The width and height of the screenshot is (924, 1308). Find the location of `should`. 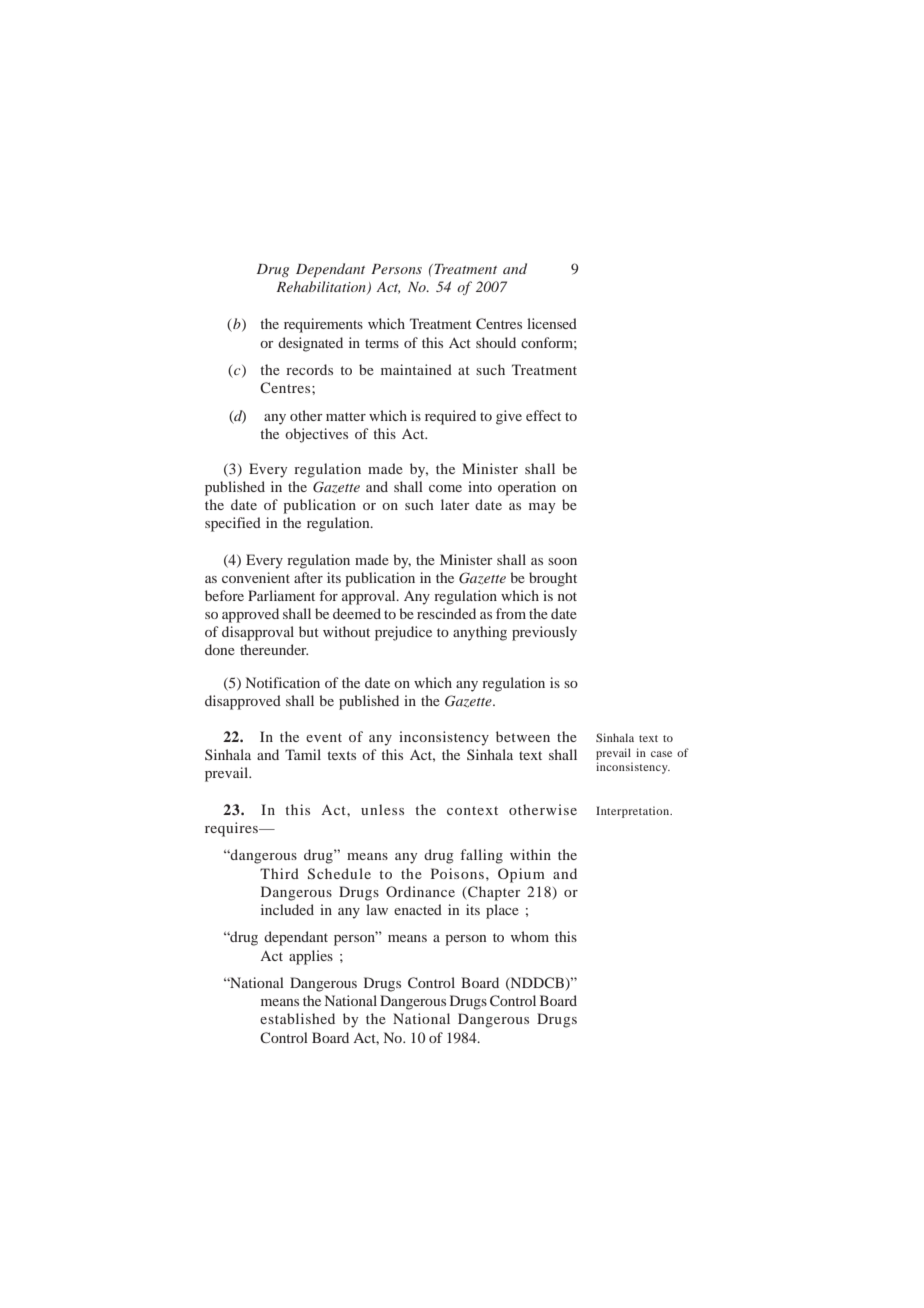

should is located at coordinates (496, 342).
